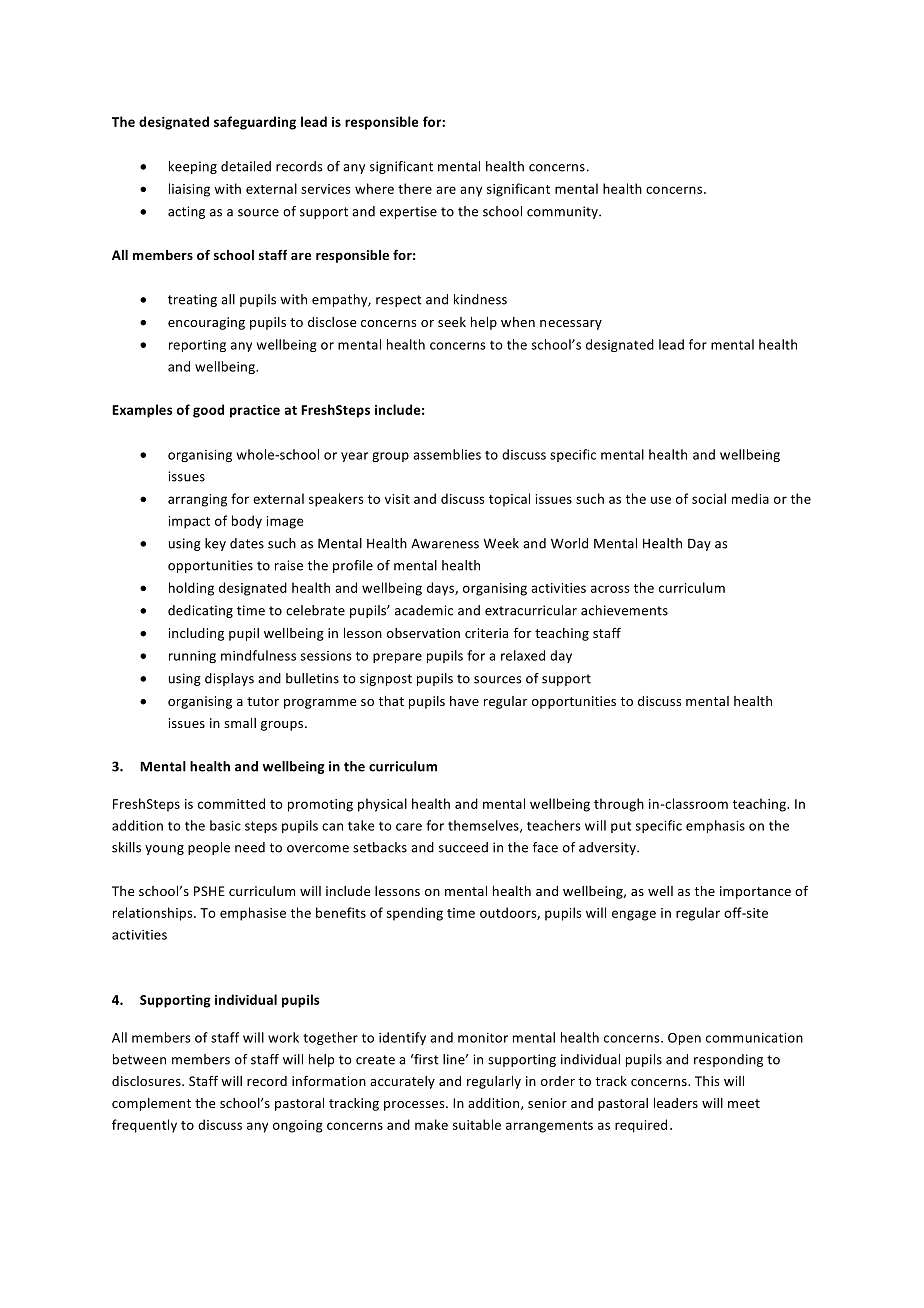 The width and height of the document is (924, 1308). What do you see at coordinates (193, 167) in the document?
I see `keeping` at bounding box center [193, 167].
